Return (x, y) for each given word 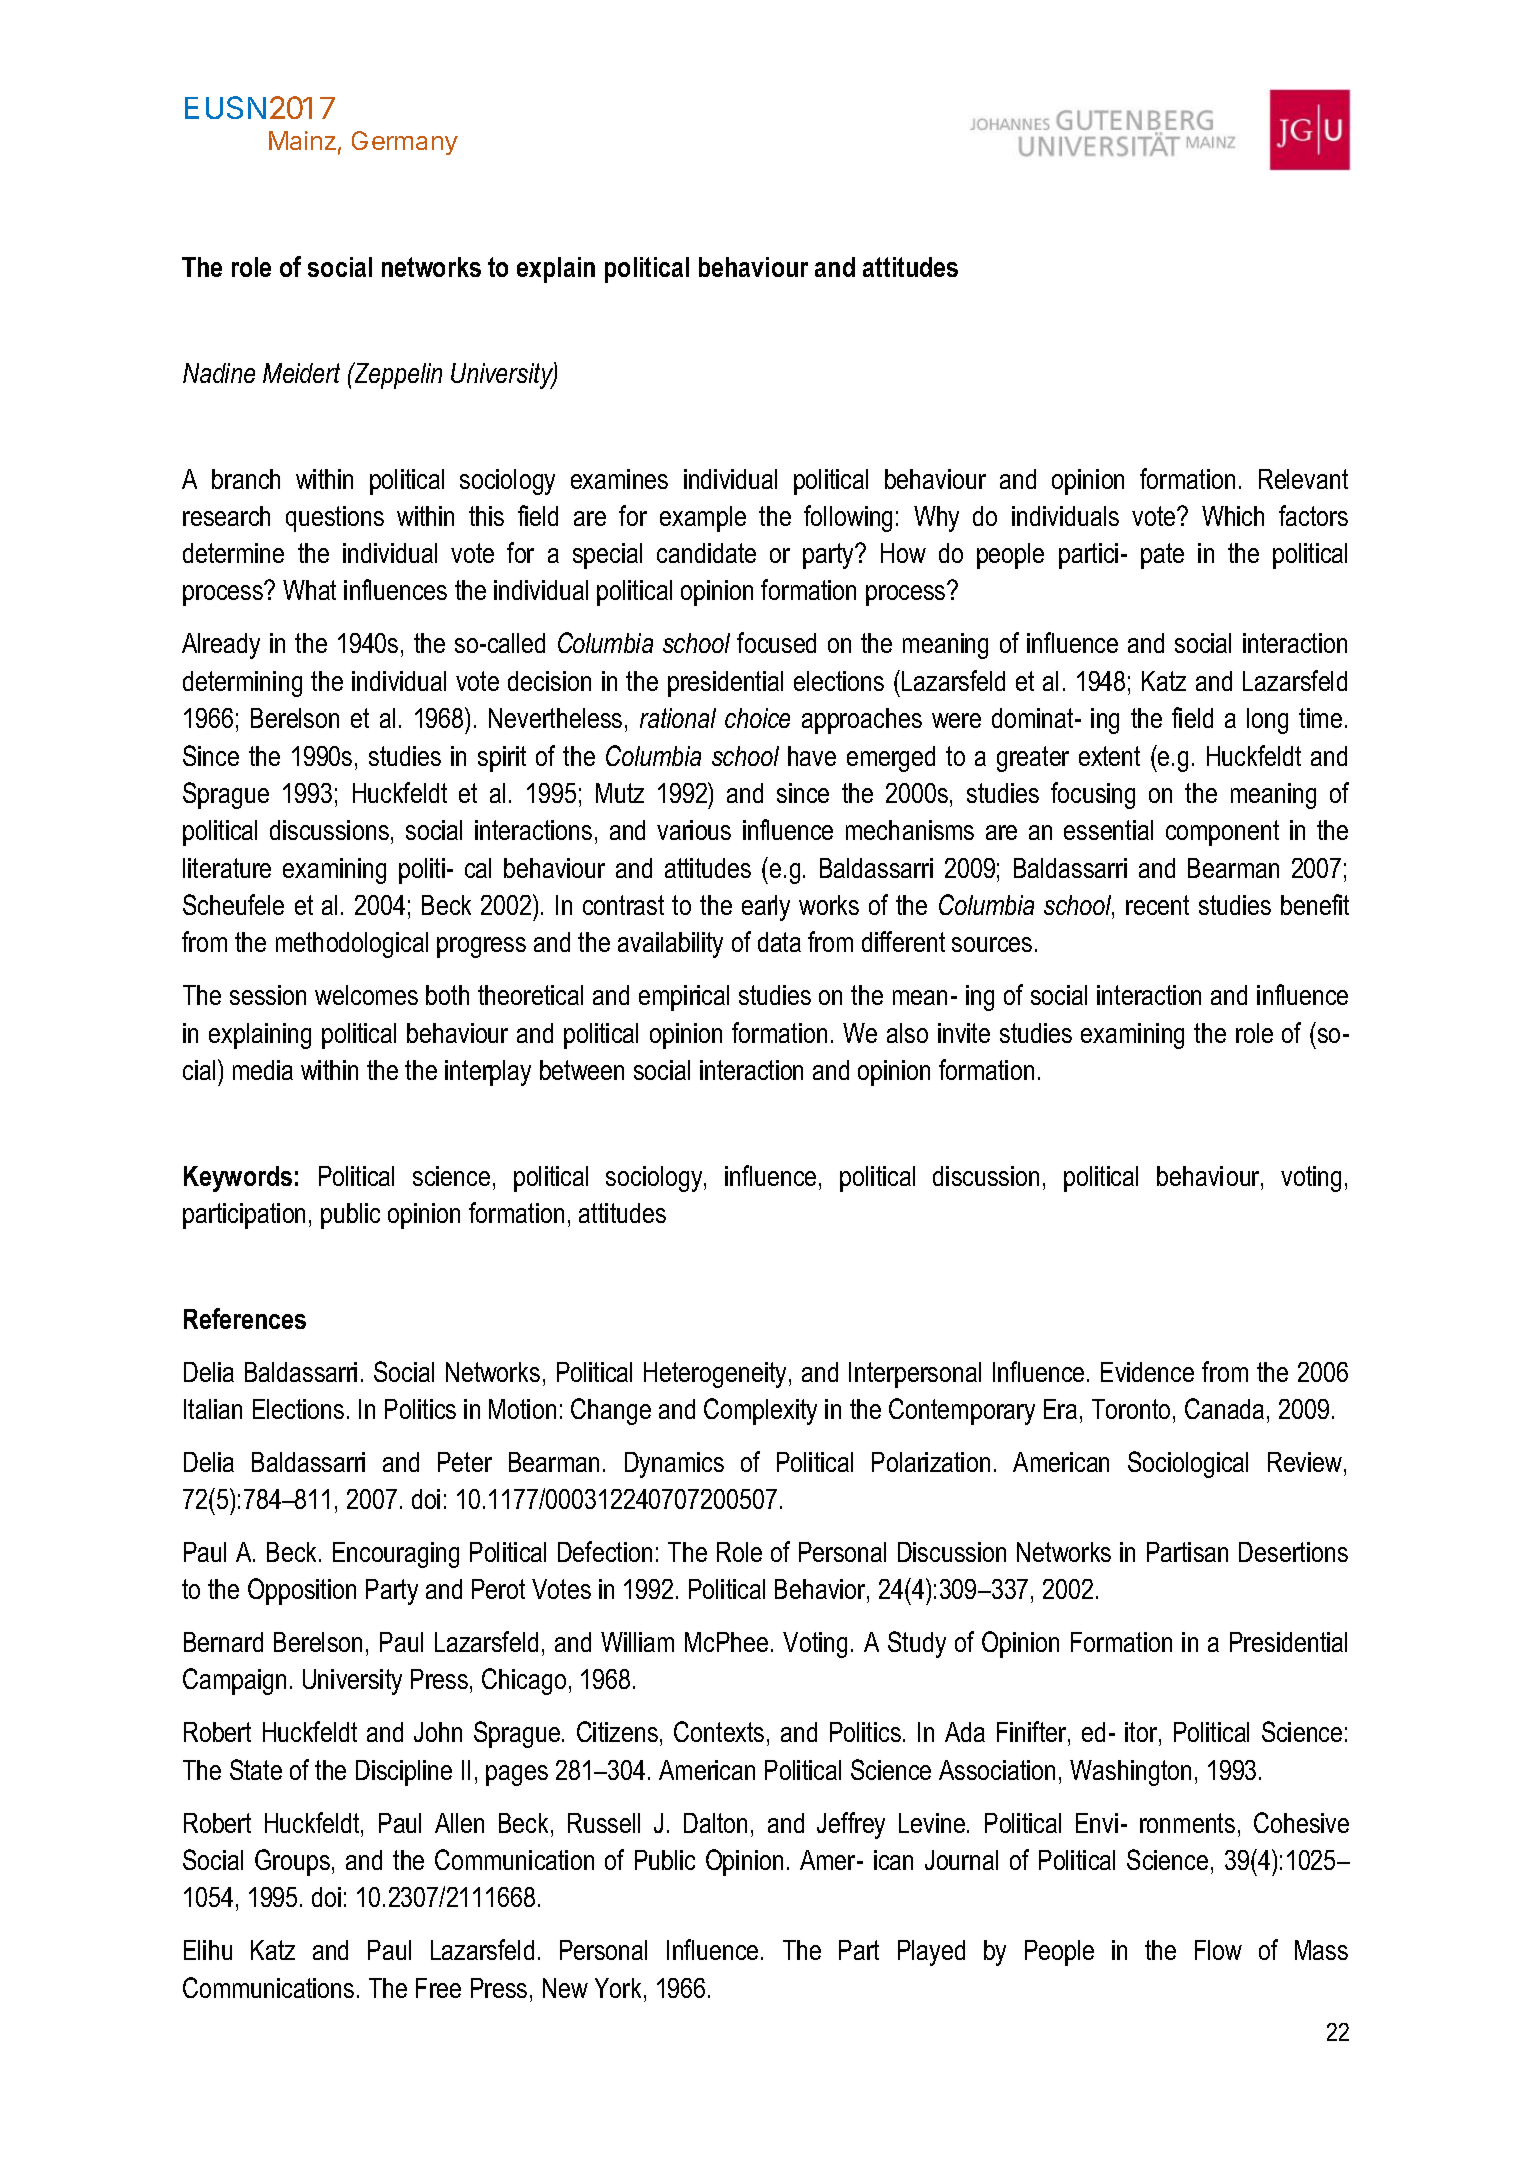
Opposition (302, 1591)
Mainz (302, 140)
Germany (405, 143)
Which (1233, 516)
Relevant (1303, 479)
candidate (706, 553)
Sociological (1188, 1464)
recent (1157, 905)
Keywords (238, 1179)
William (637, 1642)
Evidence (1147, 1372)
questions (335, 519)
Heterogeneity (717, 1375)
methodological (352, 945)
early (766, 908)
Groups (292, 1862)
